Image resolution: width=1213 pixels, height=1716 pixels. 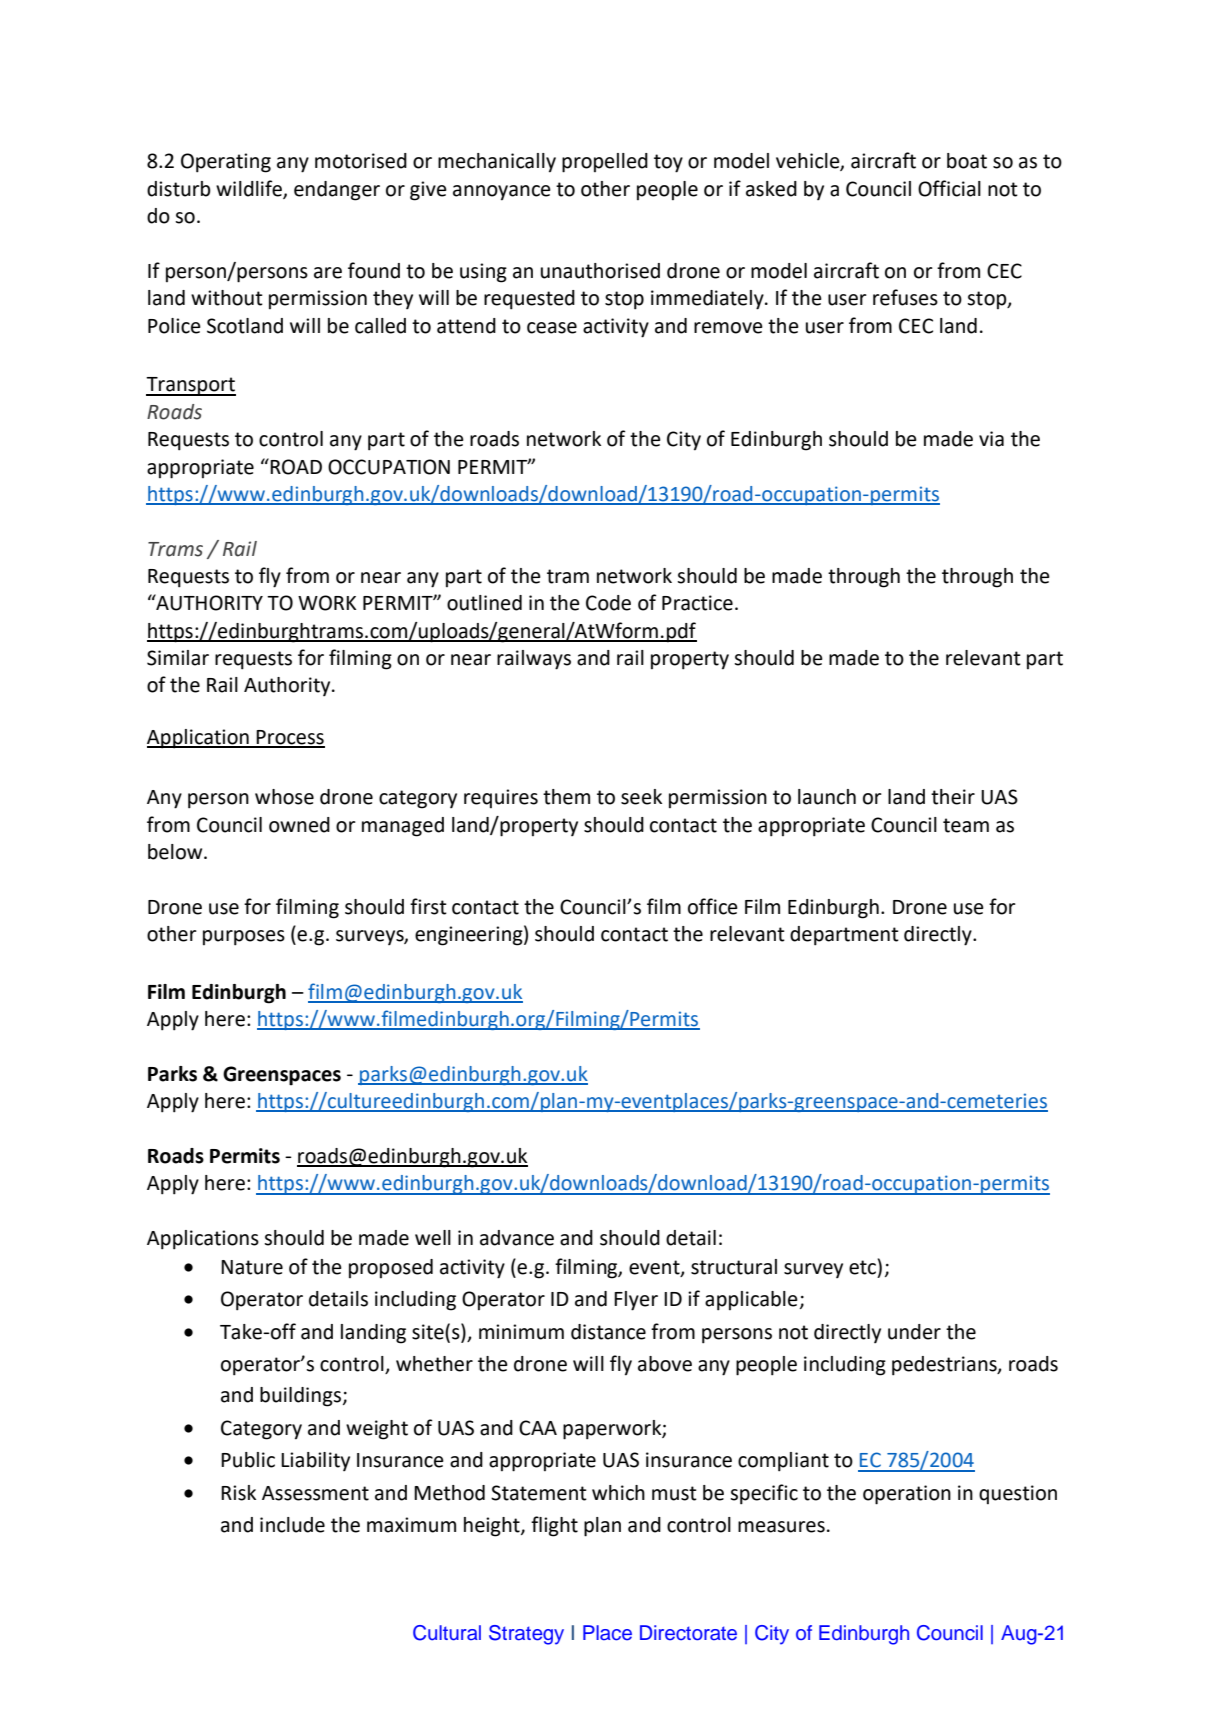 I want to click on Nature, so click(x=252, y=1267).
